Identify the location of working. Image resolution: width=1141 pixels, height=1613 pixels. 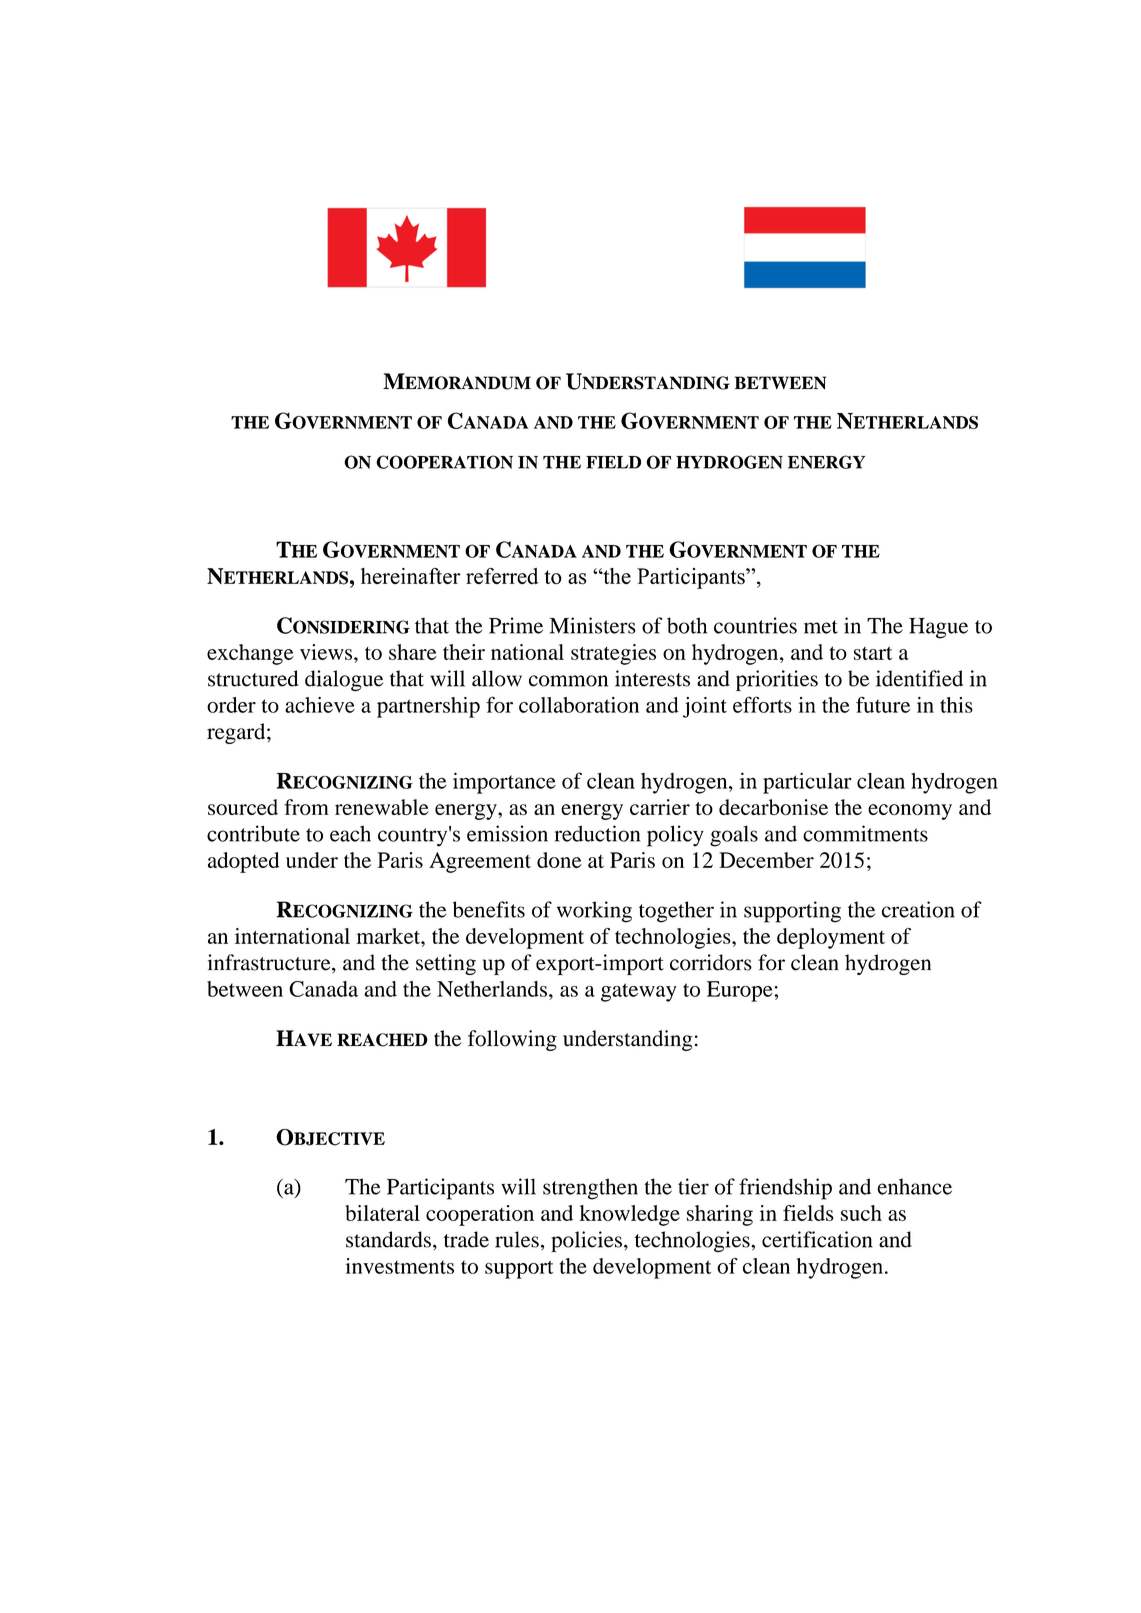
(594, 912).
